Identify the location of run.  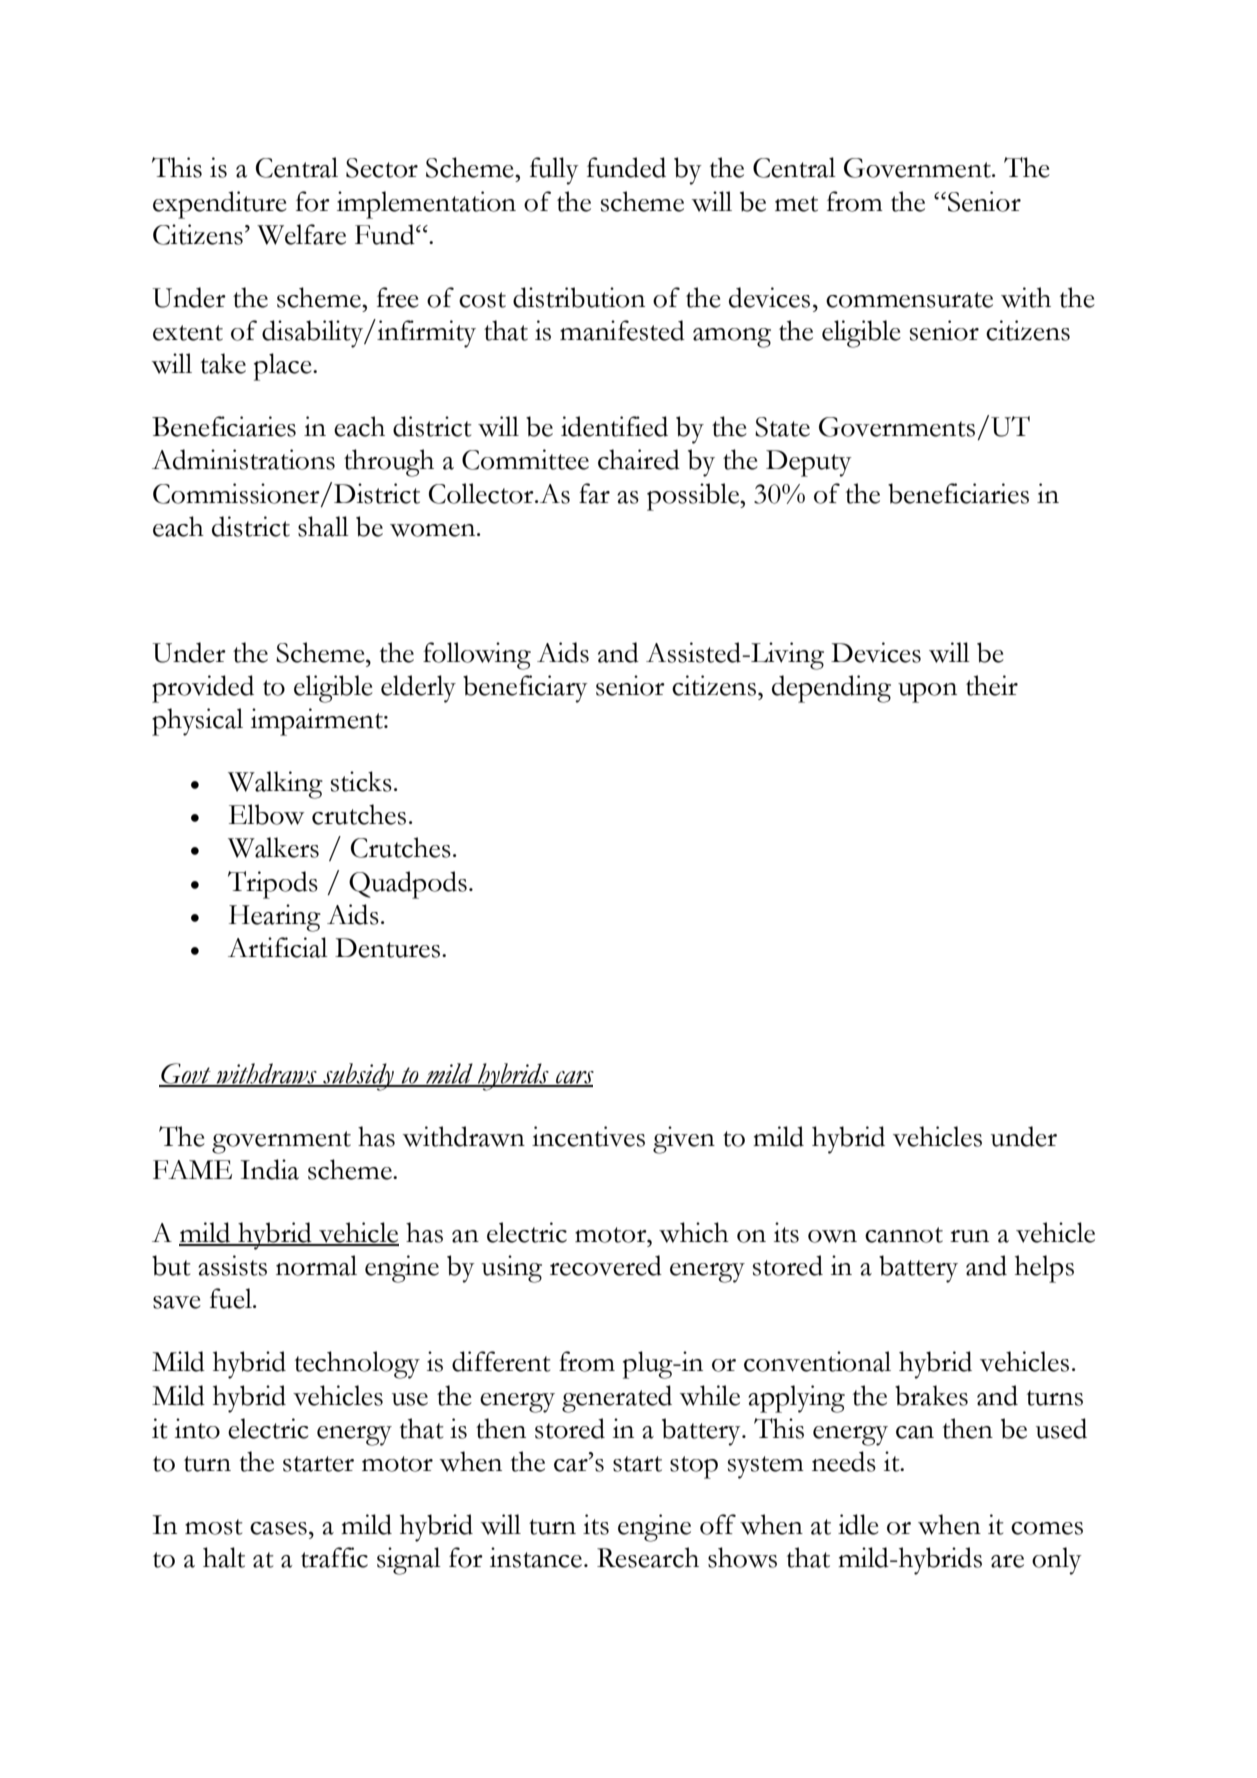
(969, 1236).
